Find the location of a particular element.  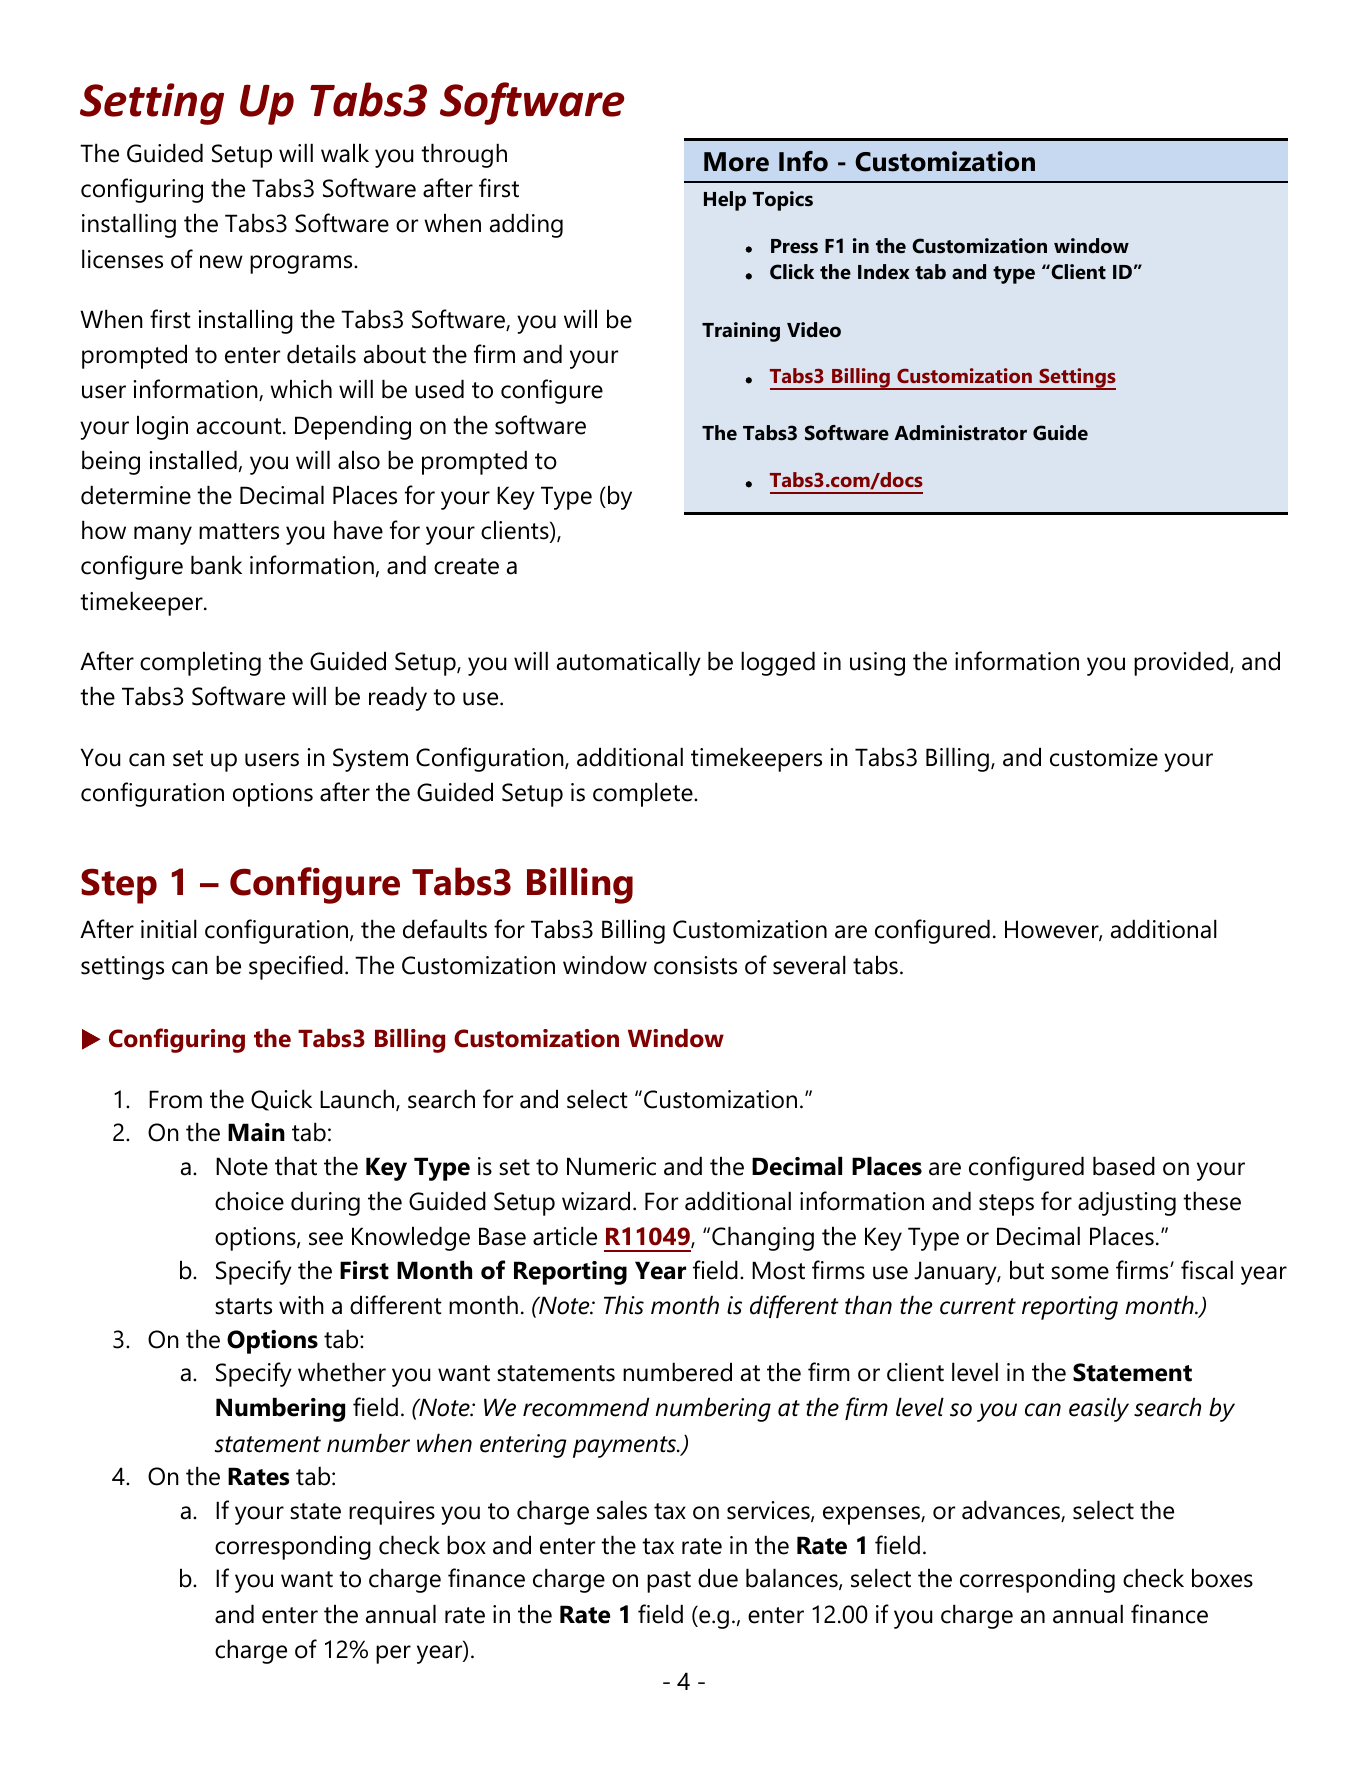

adjusting is located at coordinates (1127, 1203).
